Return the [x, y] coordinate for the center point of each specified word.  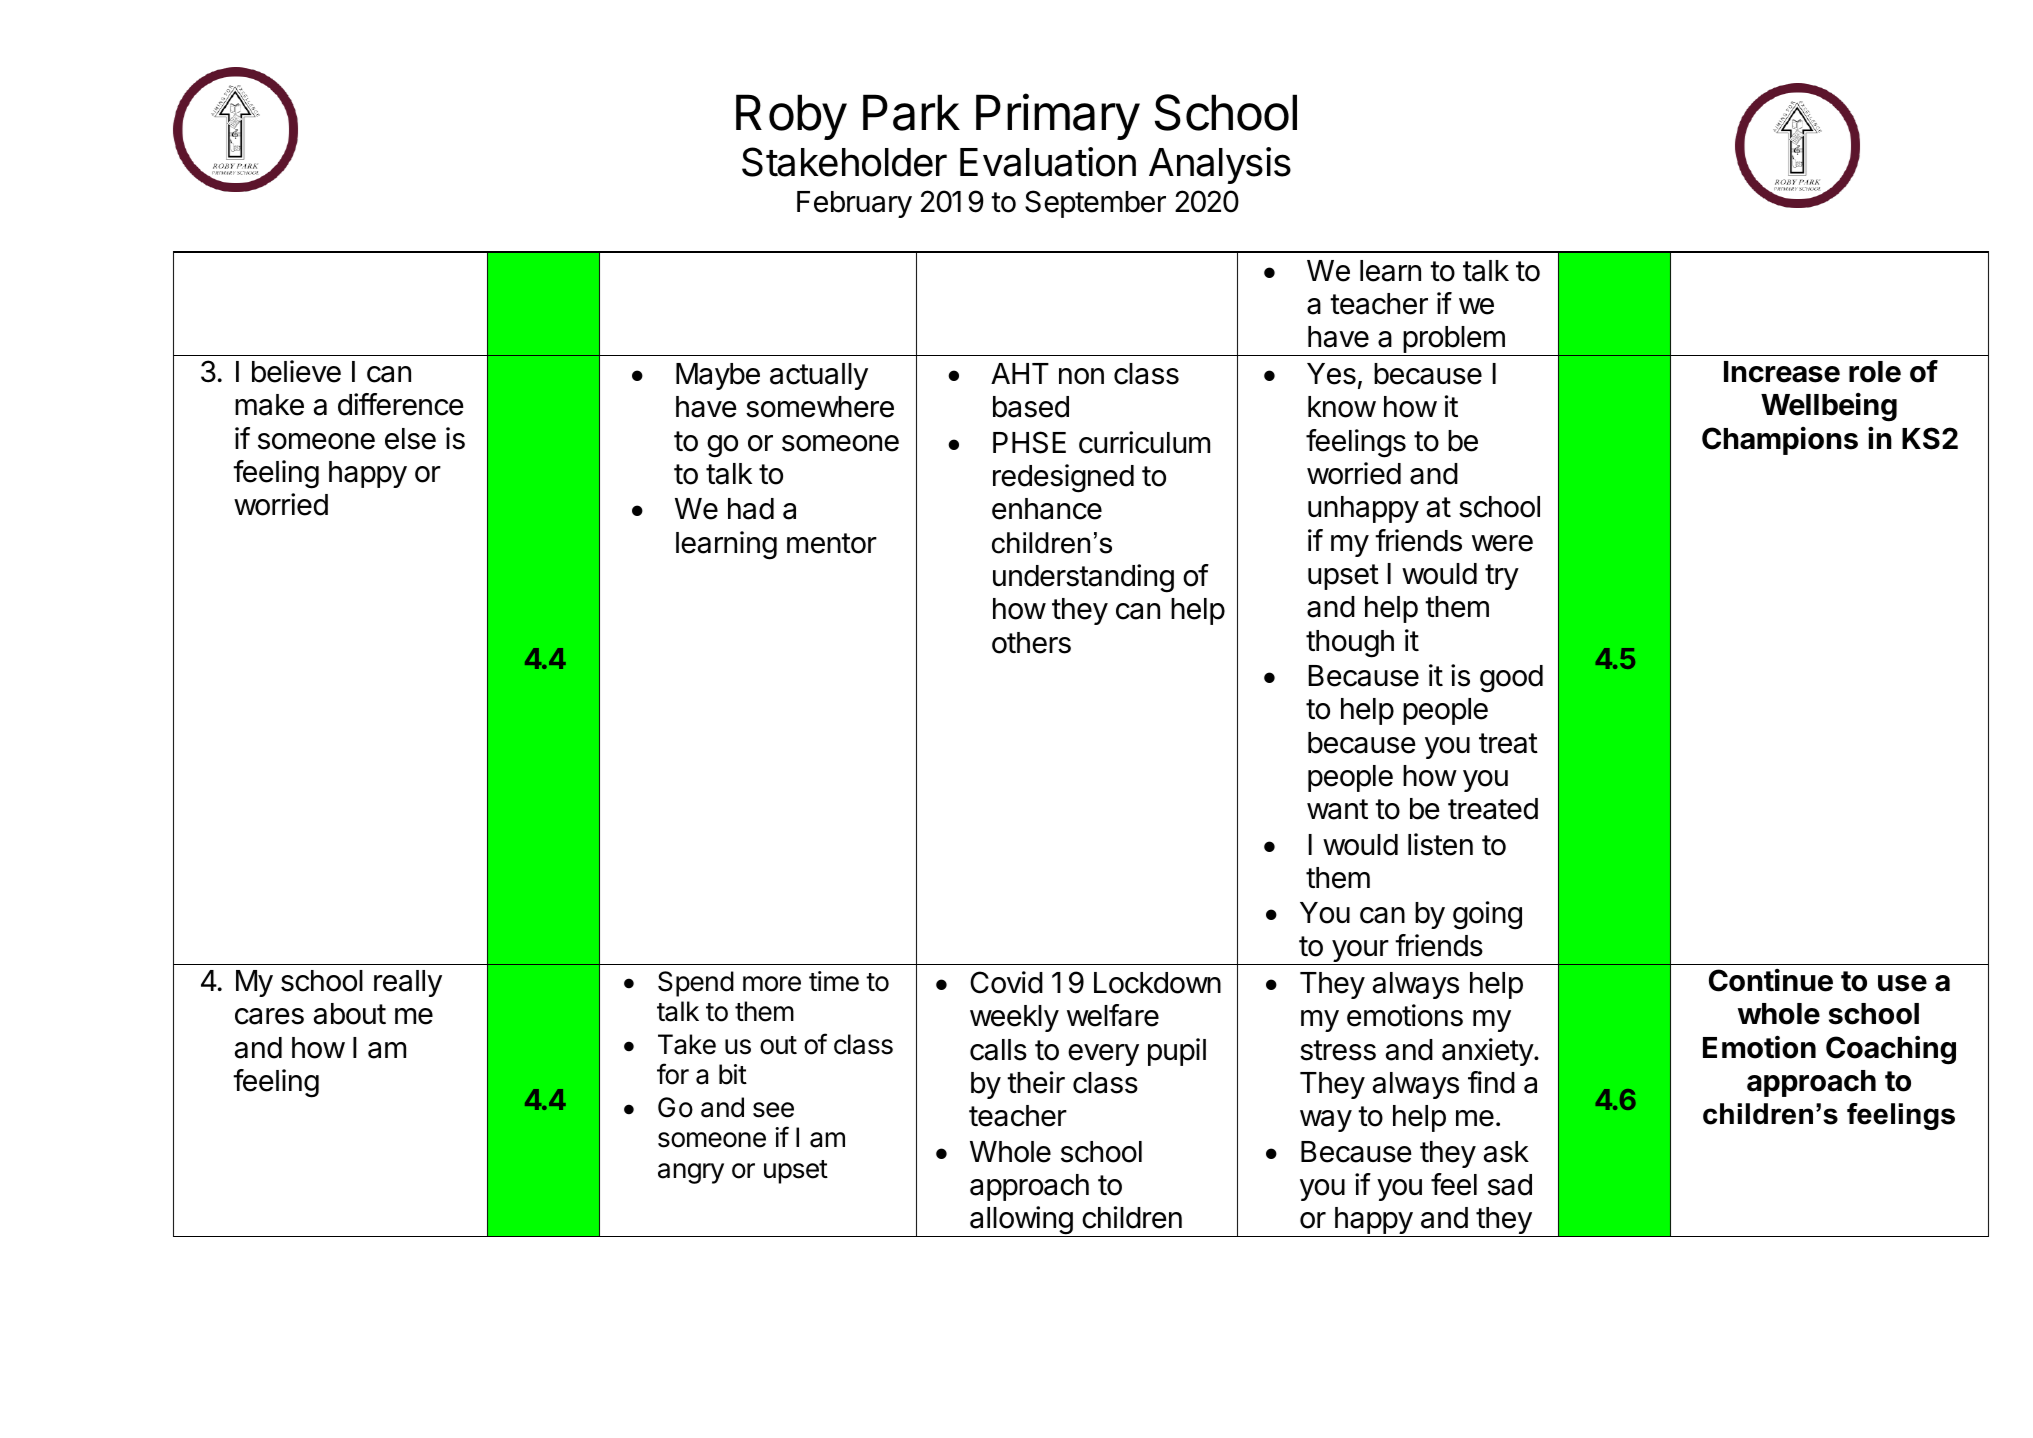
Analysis [1220, 165]
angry [691, 1173]
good [1511, 679]
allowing [1021, 1221]
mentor [832, 543]
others [1031, 643]
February [854, 204]
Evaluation [1048, 162]
